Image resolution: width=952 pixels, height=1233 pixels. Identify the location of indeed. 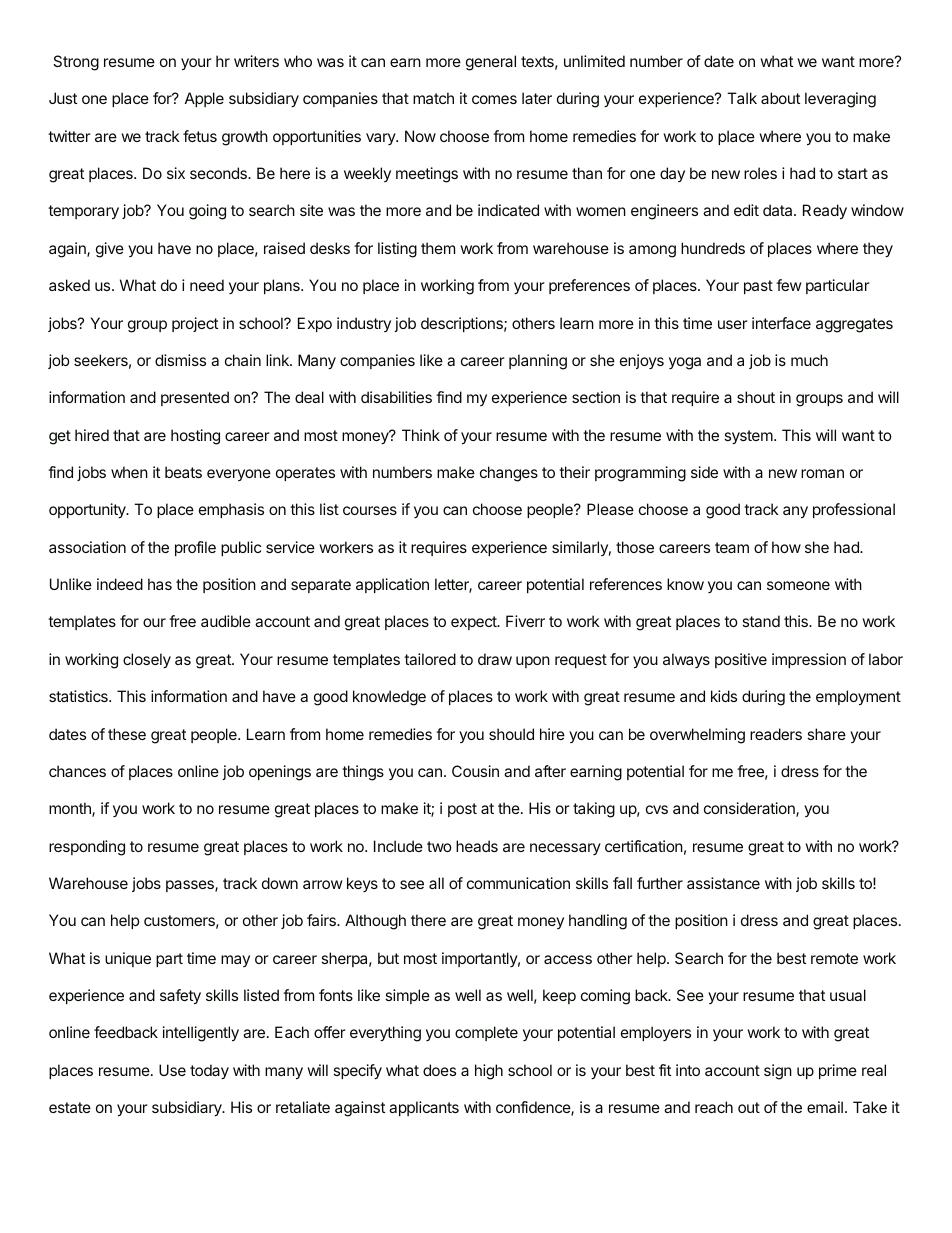
(120, 584).
